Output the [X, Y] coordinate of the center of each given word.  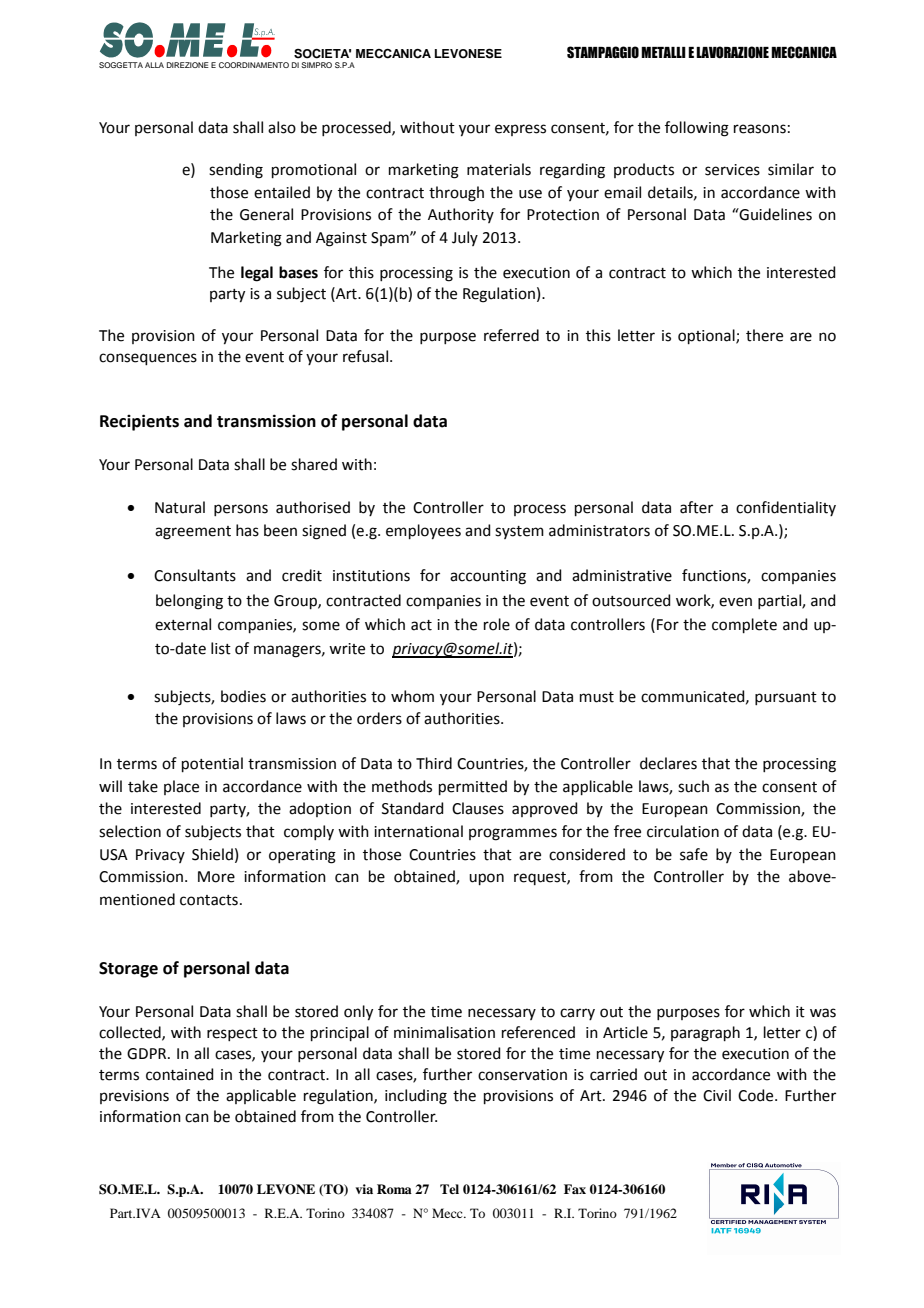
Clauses [478, 808]
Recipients [139, 422]
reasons [760, 129]
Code [757, 1095]
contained [180, 1074]
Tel [449, 1189]
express [520, 130]
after [696, 507]
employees [423, 532]
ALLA [154, 65]
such [693, 786]
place [181, 787]
